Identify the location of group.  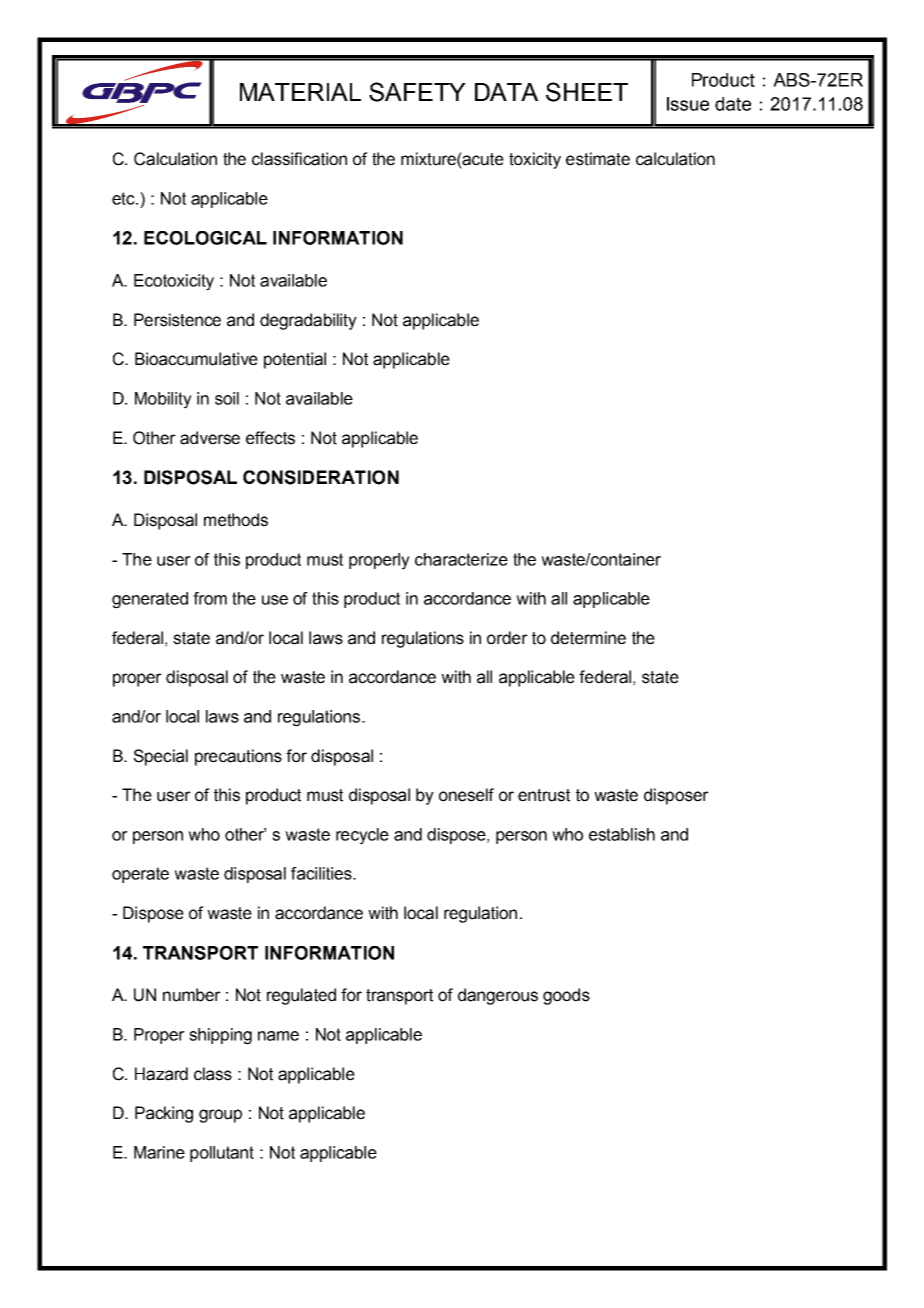
(220, 1116).
